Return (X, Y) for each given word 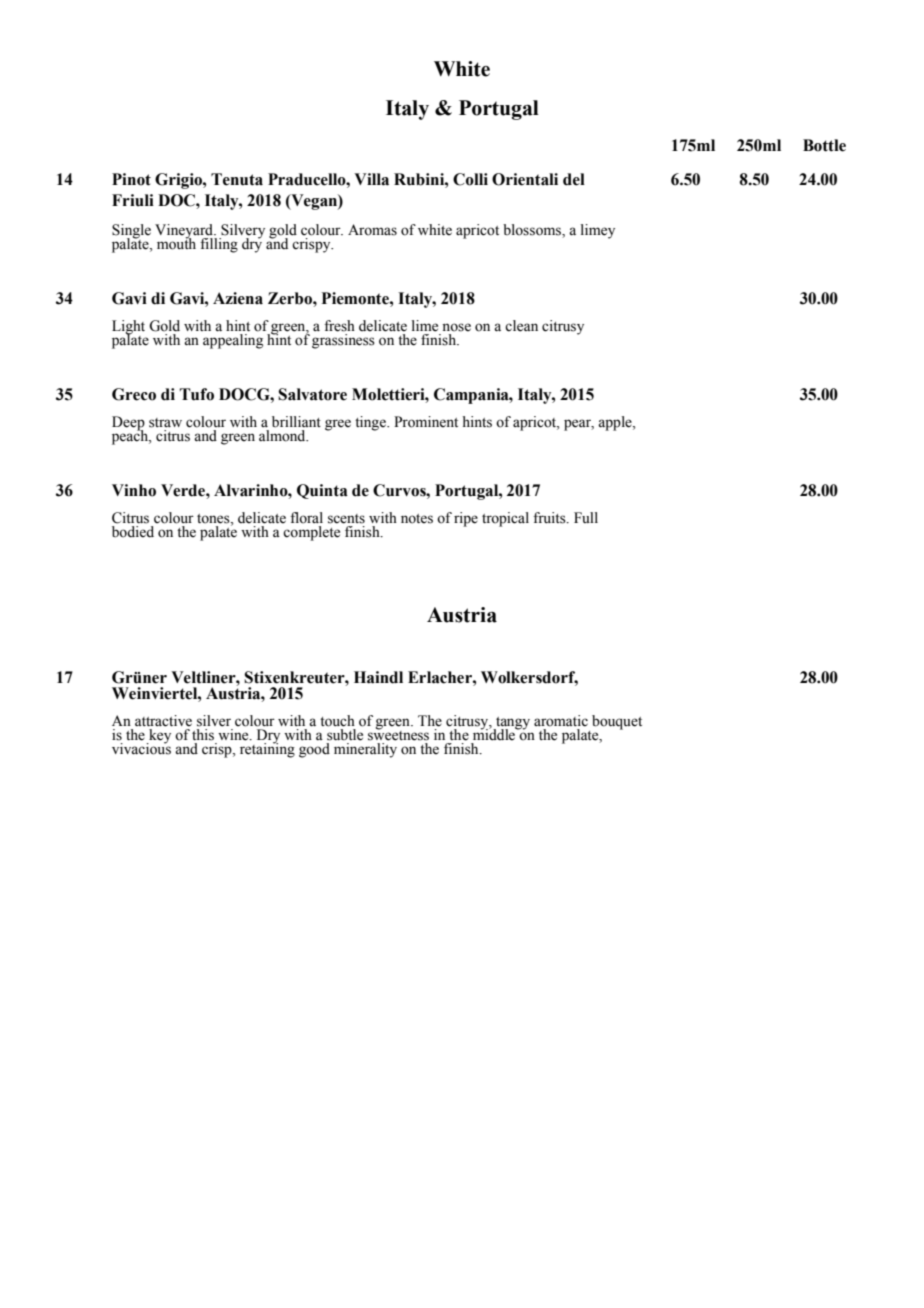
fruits (550, 518)
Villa (371, 179)
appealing (233, 341)
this (203, 735)
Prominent (426, 422)
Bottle (824, 145)
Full (586, 517)
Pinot (131, 179)
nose (456, 327)
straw (165, 423)
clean (521, 326)
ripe (466, 519)
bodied (133, 532)
